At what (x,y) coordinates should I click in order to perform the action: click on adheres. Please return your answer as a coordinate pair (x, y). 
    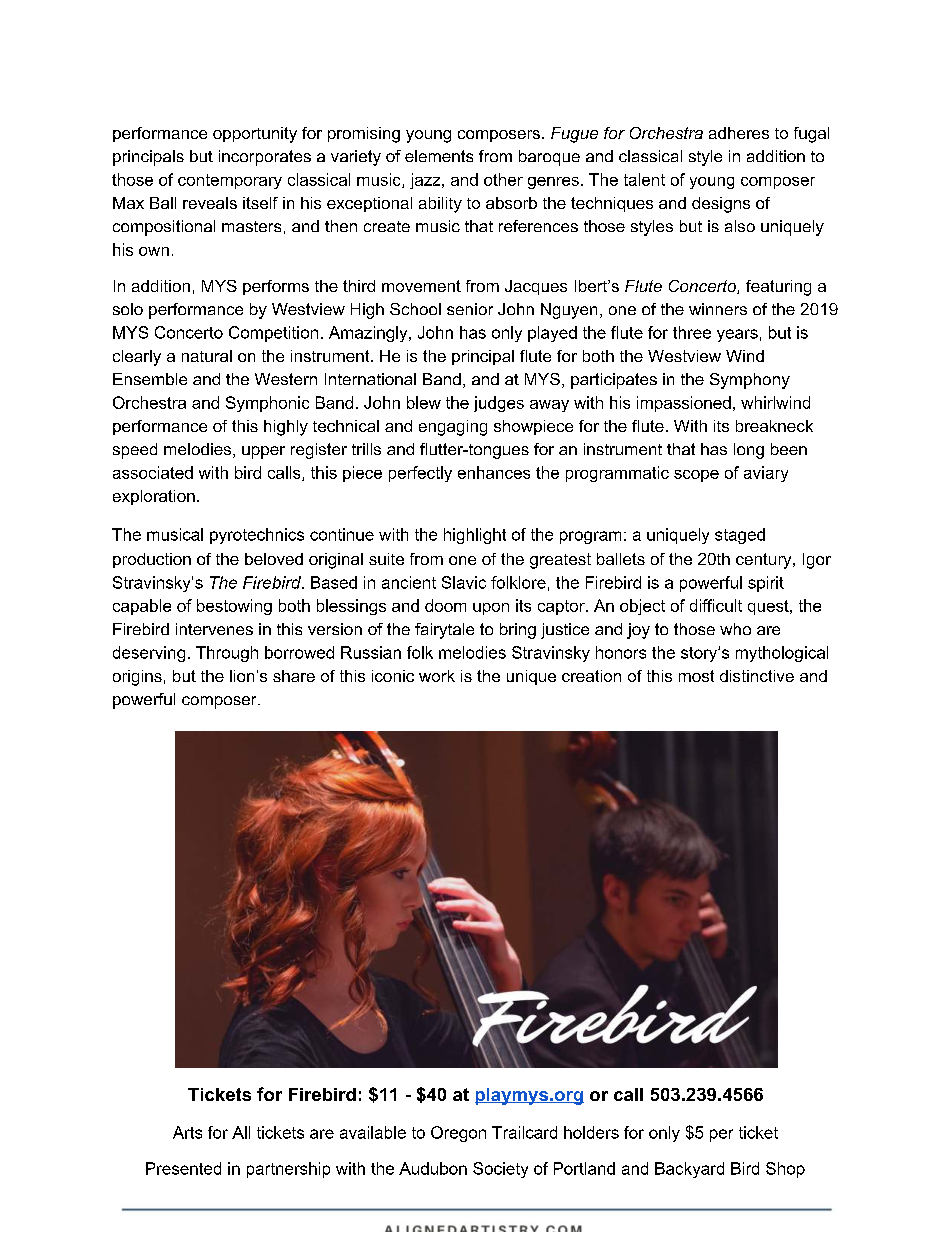
    Looking at the image, I should click on (739, 133).
